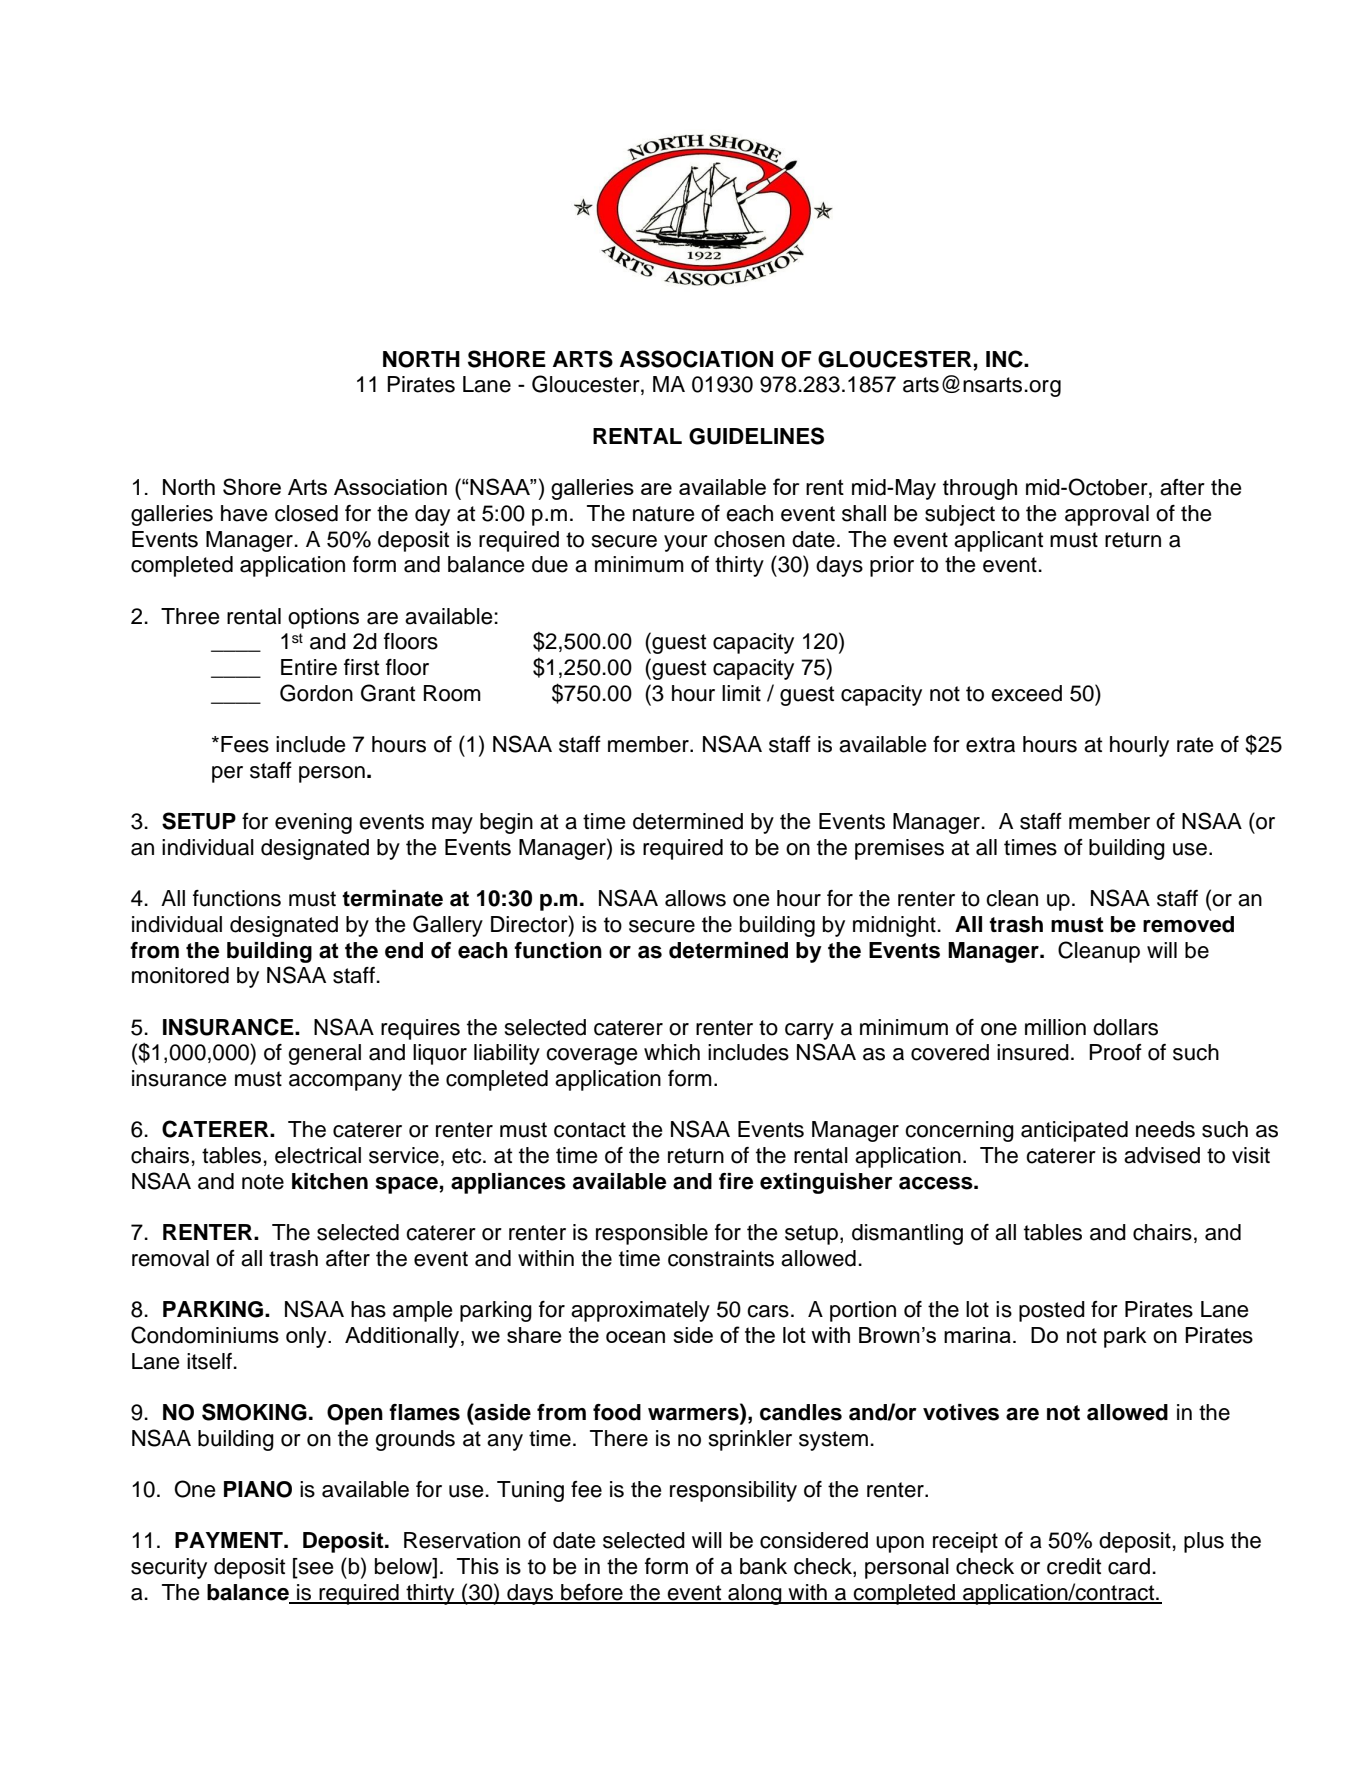 This image has height=1769, width=1367. I want to click on dollars, so click(1125, 1027).
